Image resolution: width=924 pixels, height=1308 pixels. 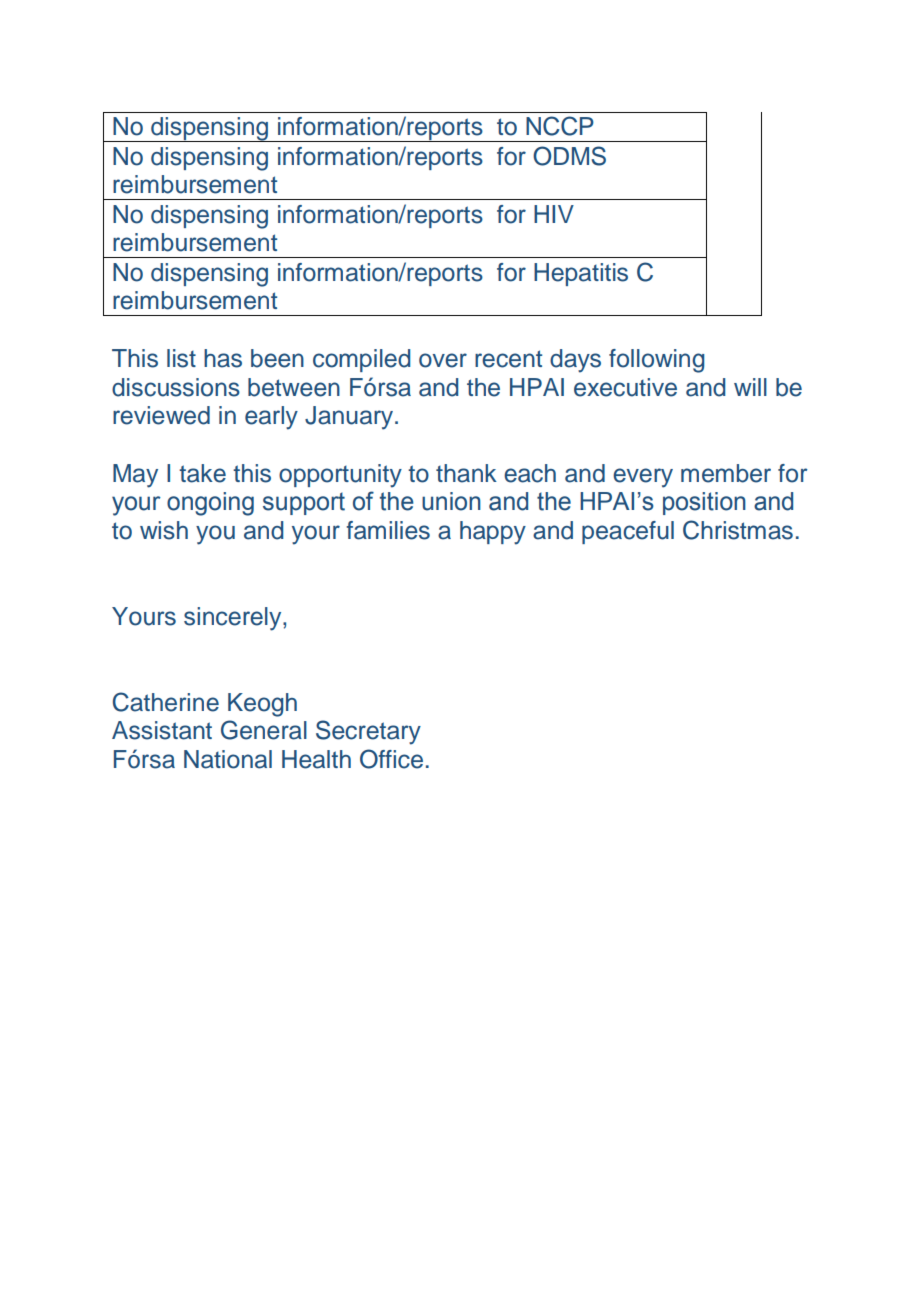 I want to click on HIV, so click(x=554, y=214).
